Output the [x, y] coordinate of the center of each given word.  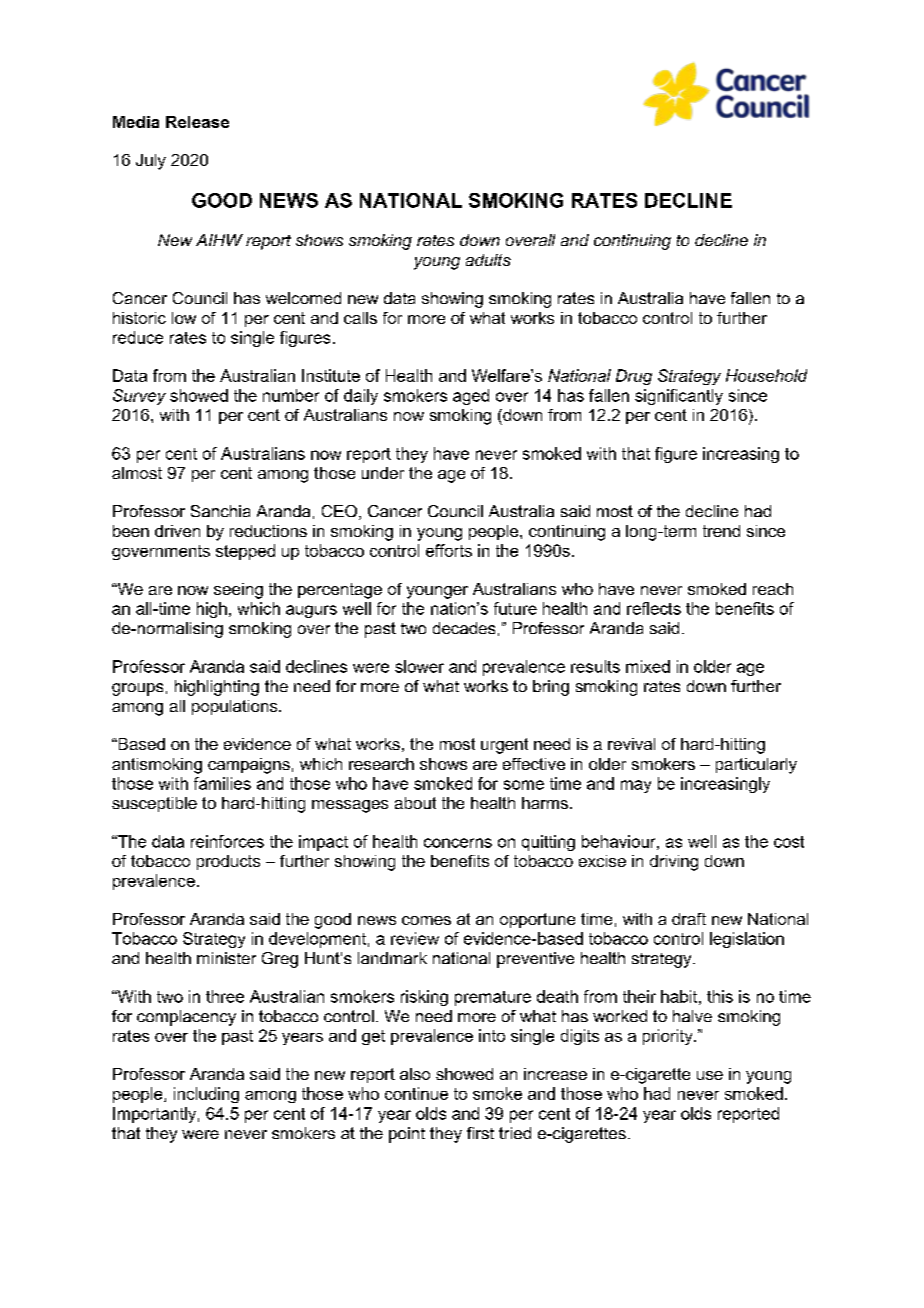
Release [197, 122]
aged [471, 397]
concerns [458, 843]
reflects [654, 608]
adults [488, 260]
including [206, 1095]
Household [766, 375]
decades [464, 628]
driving [674, 863]
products [228, 862]
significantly [679, 397]
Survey [139, 397]
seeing [238, 591]
